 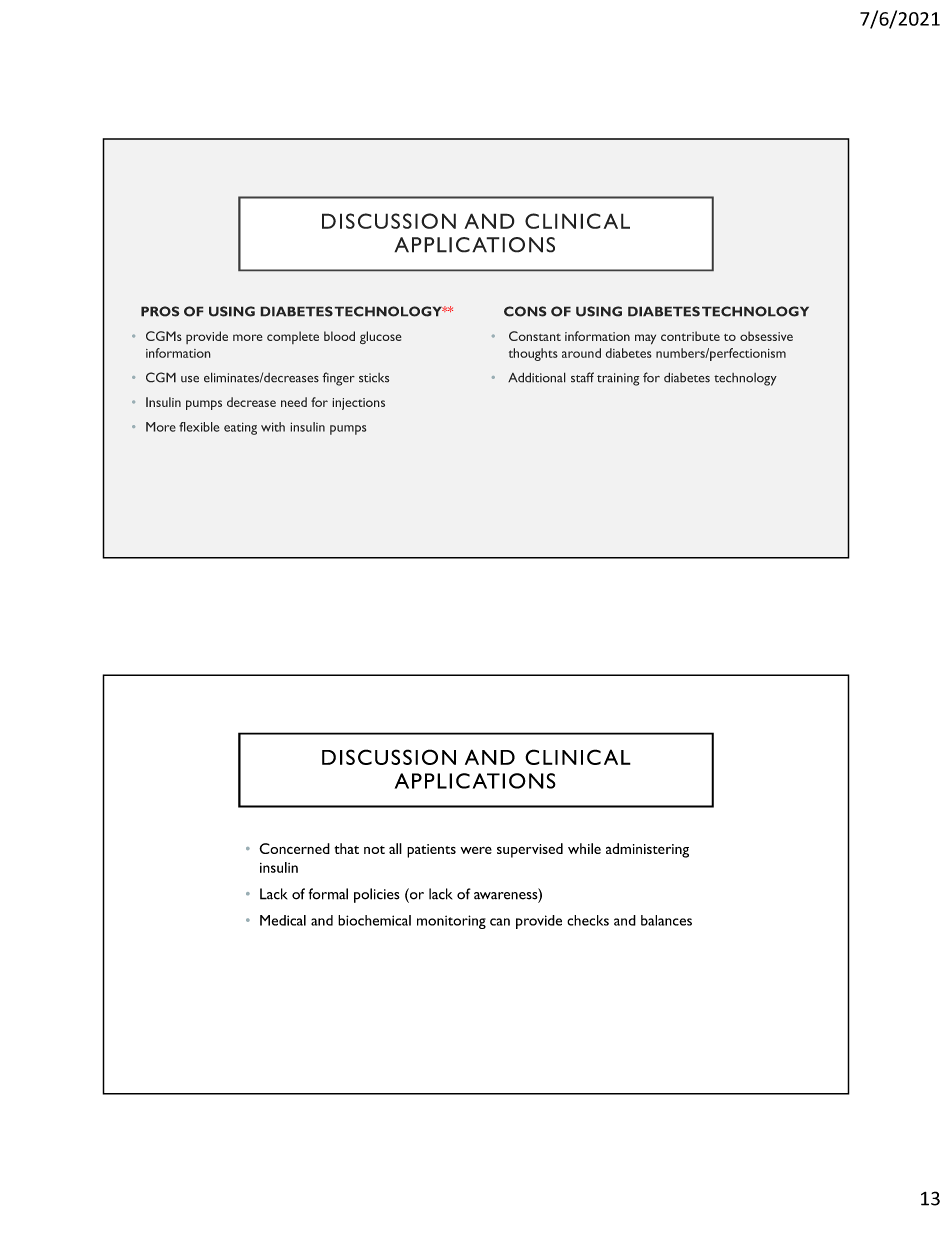 I want to click on were, so click(x=476, y=850).
